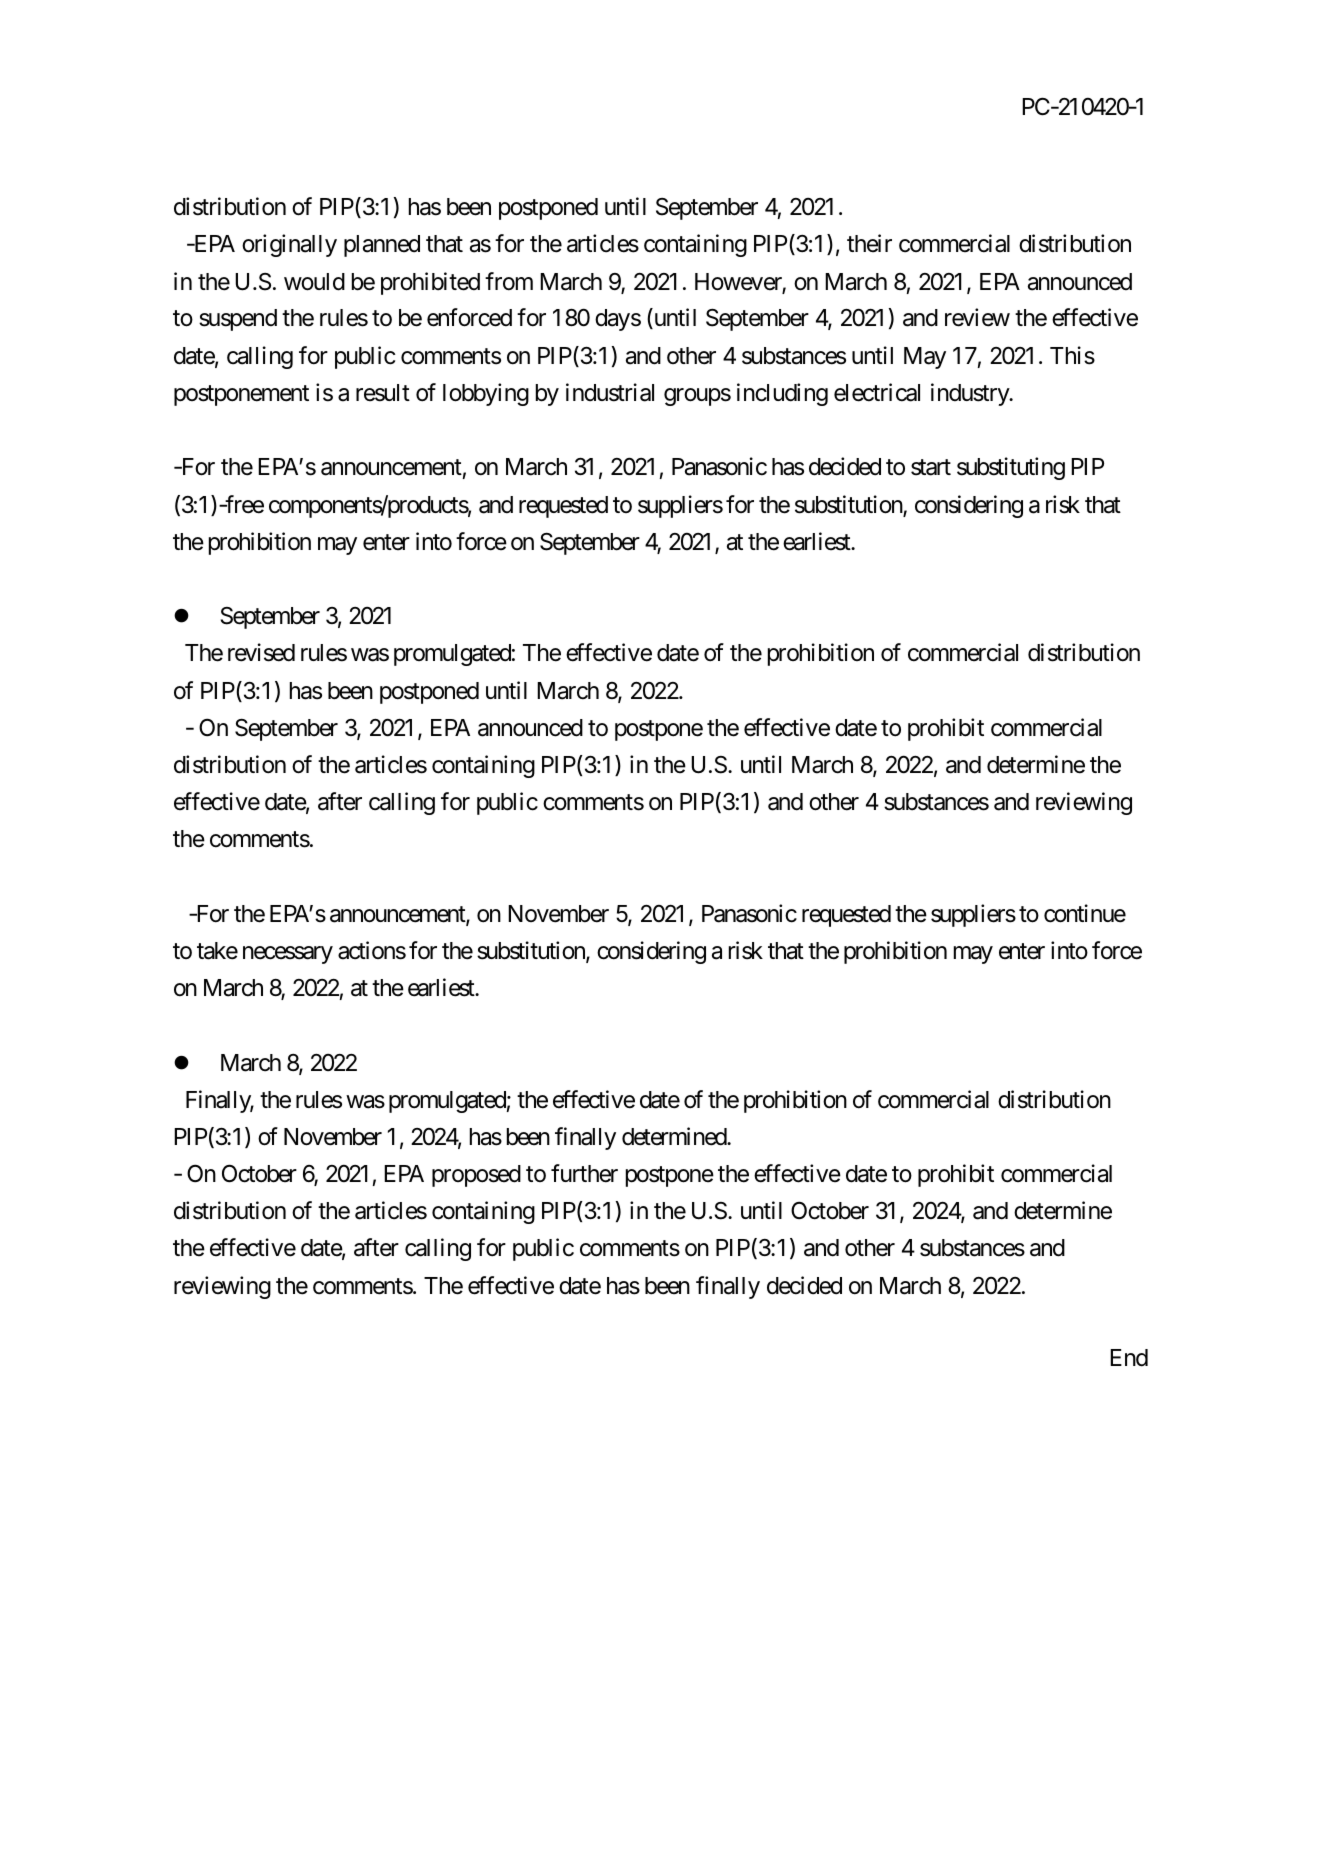 Image resolution: width=1319 pixels, height=1865 pixels. What do you see at coordinates (509, 281) in the page?
I see `from` at bounding box center [509, 281].
